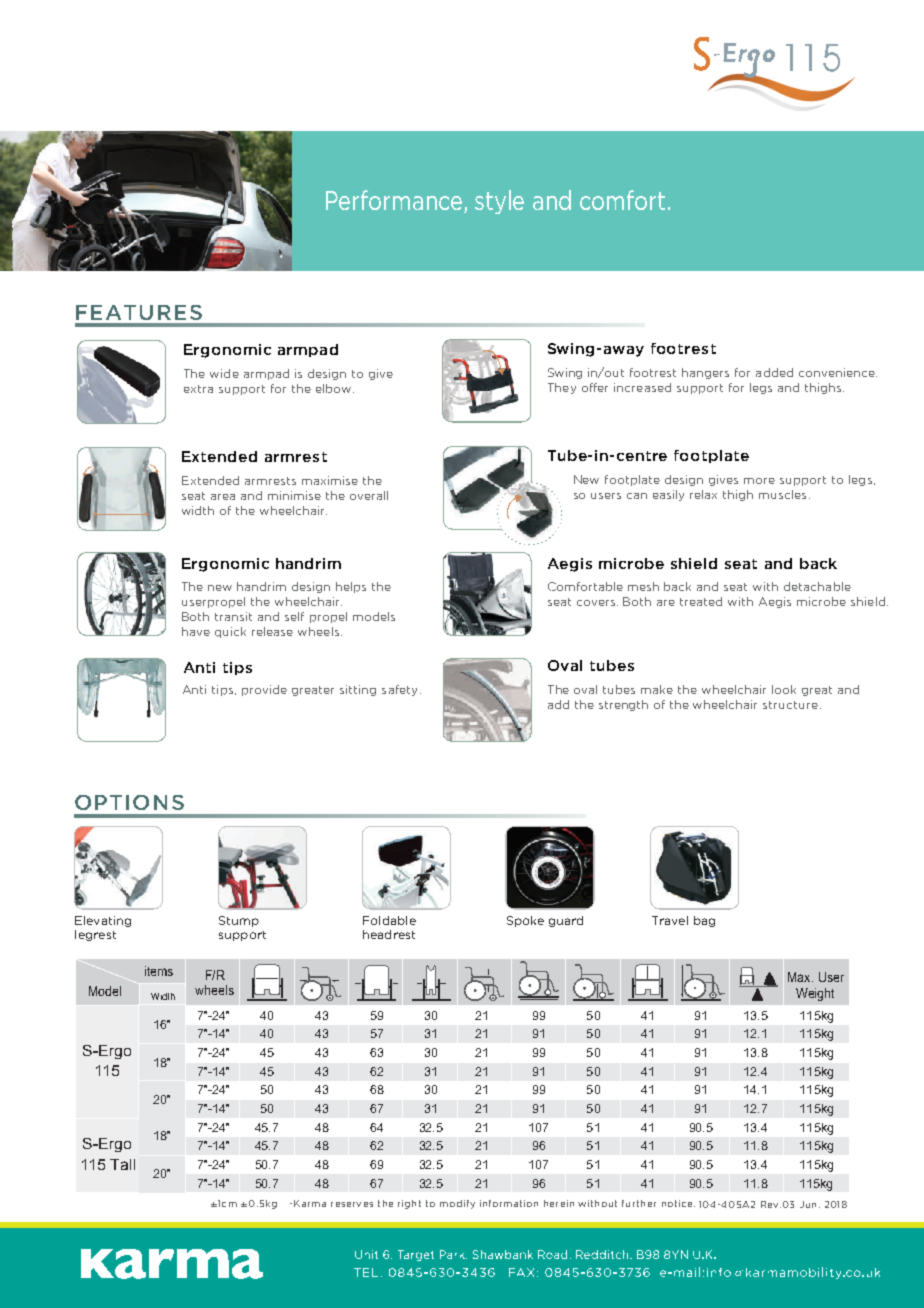 The width and height of the document is (924, 1308). What do you see at coordinates (223, 497) in the document?
I see `area` at bounding box center [223, 497].
